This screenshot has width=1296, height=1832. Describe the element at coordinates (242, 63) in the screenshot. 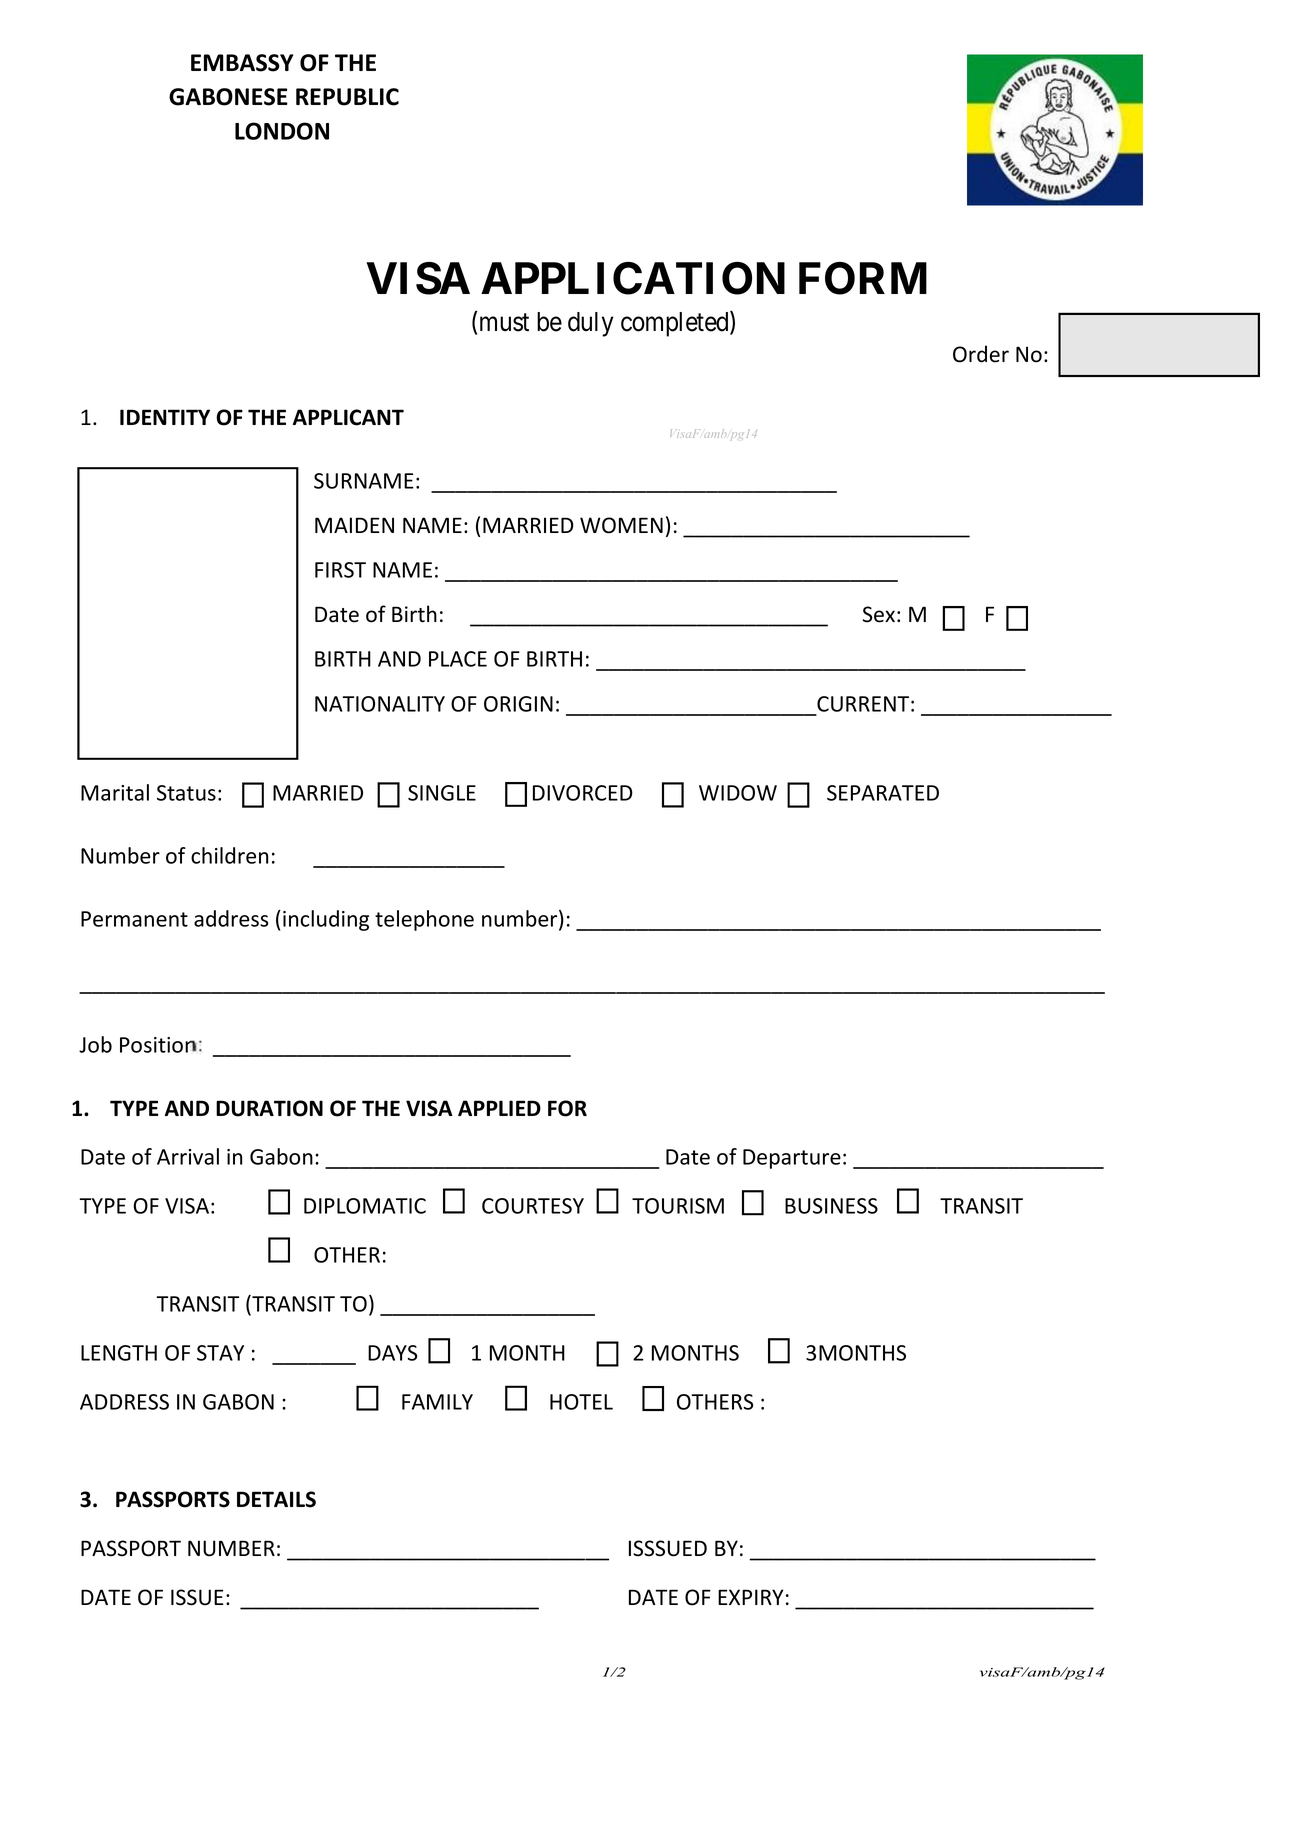

I see `EMBASSY` at that location.
